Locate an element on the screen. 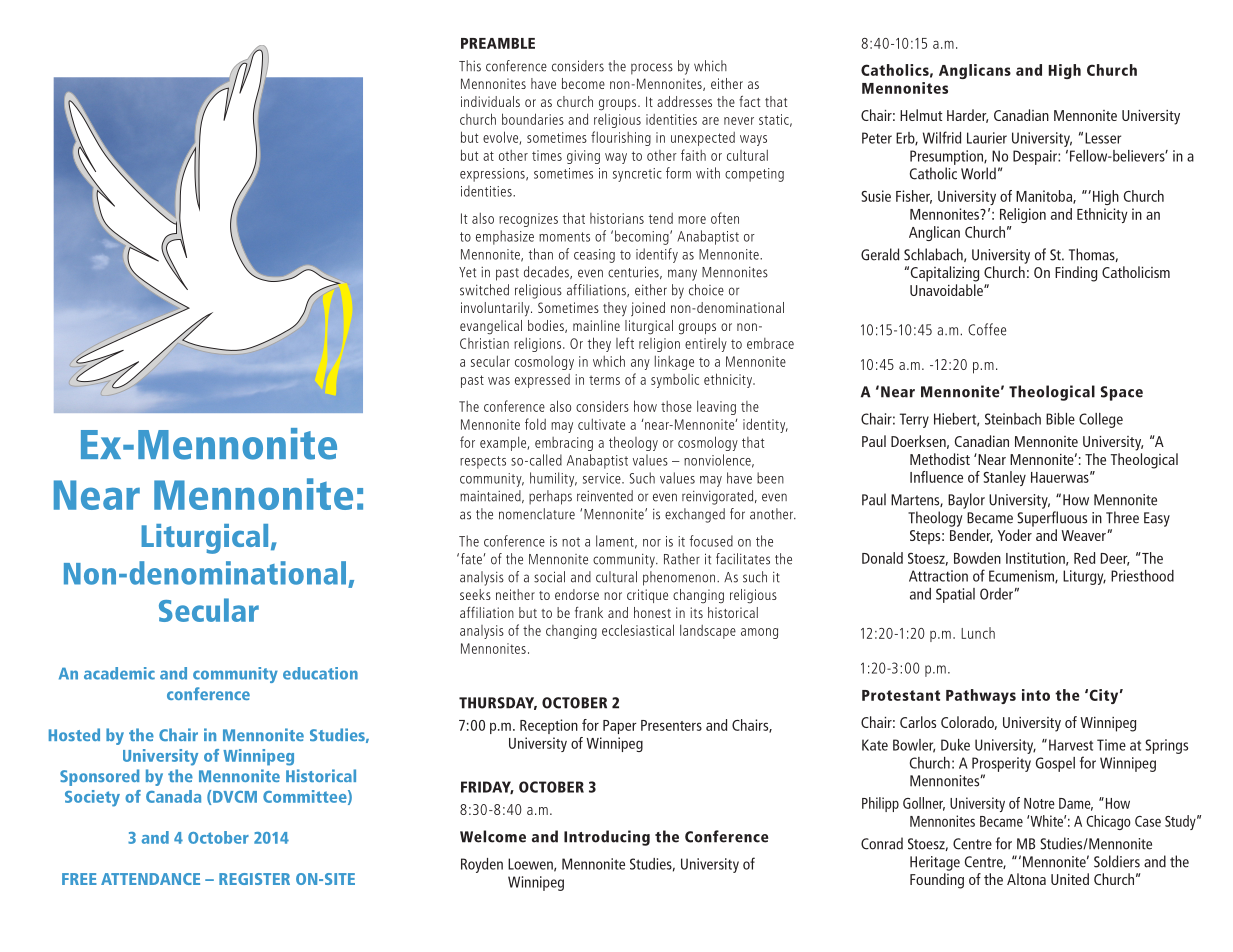 The image size is (1233, 952). Introducing is located at coordinates (607, 838).
